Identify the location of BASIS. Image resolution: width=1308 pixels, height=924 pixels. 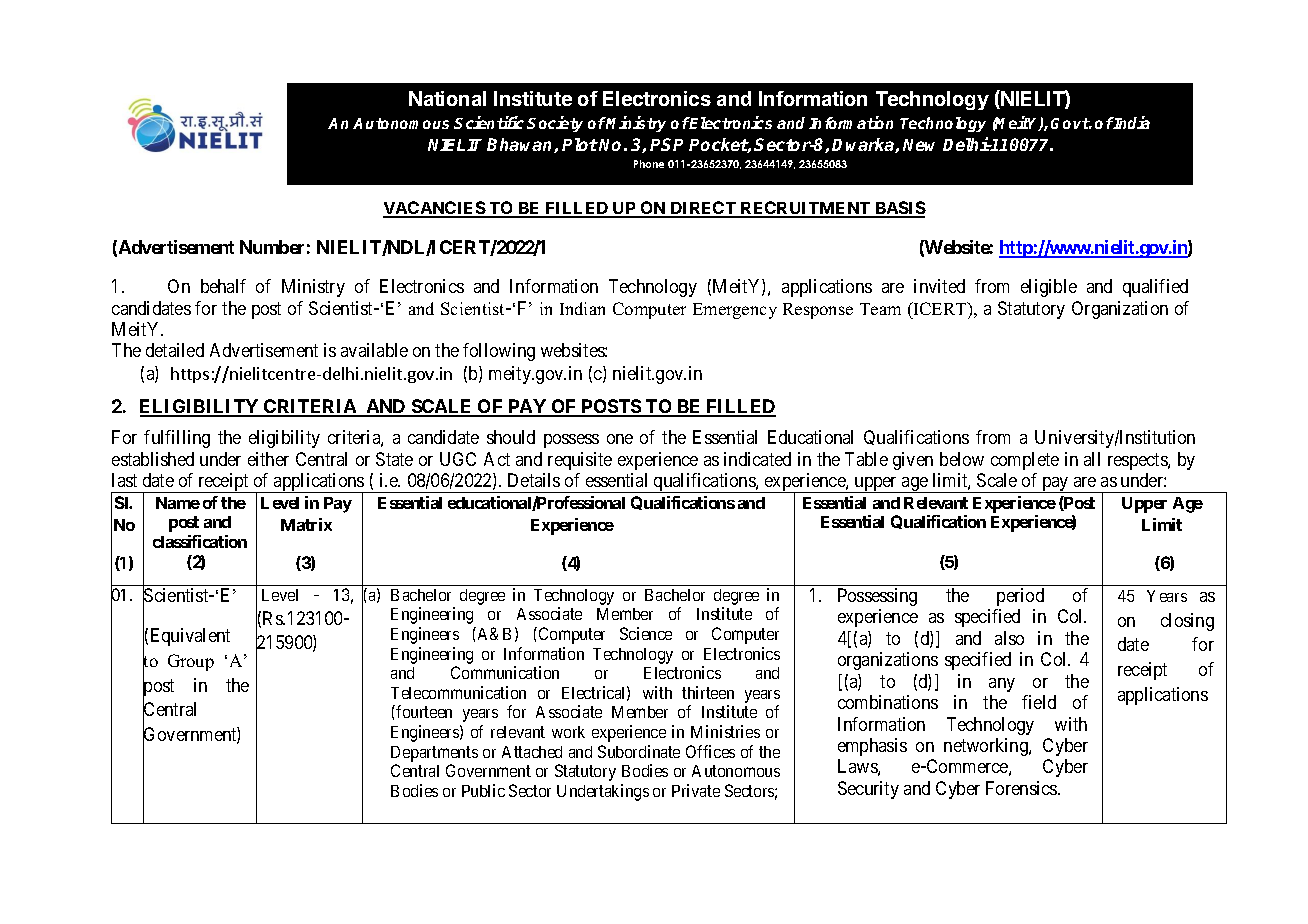
(899, 209).
